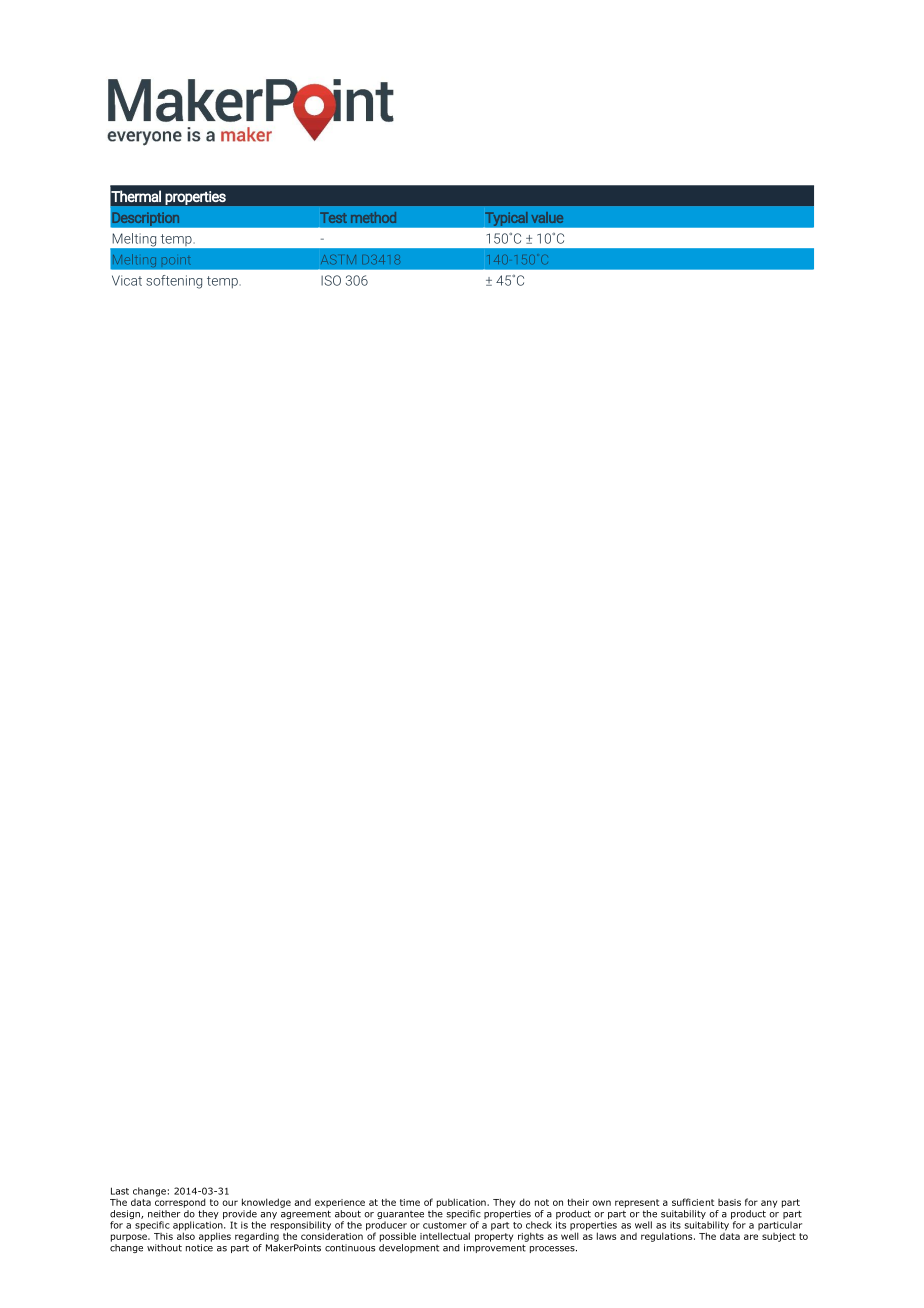 The image size is (924, 1308). What do you see at coordinates (338, 259) in the screenshot?
I see `ASTM` at bounding box center [338, 259].
